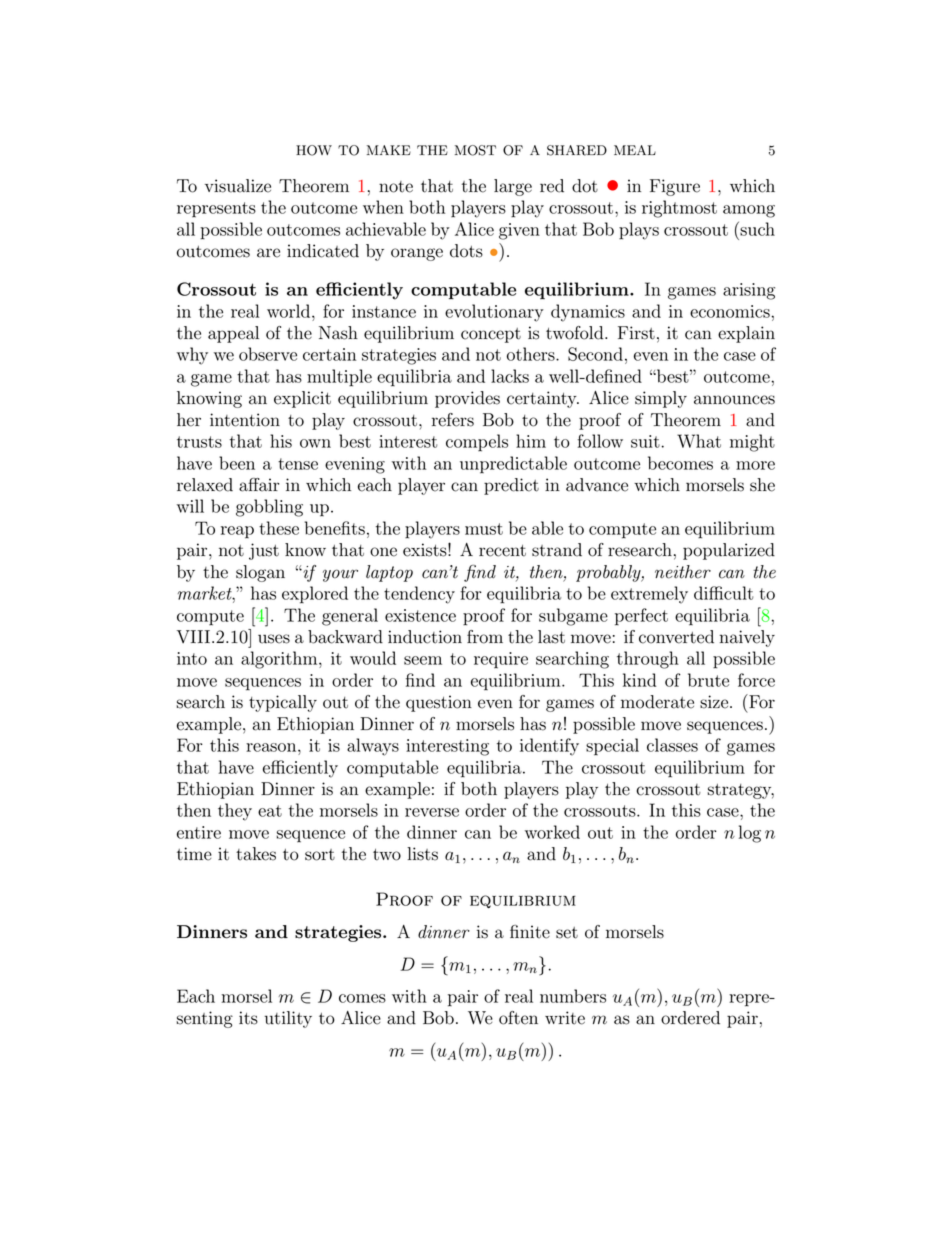 The height and width of the screenshot is (1233, 952). What do you see at coordinates (432, 812) in the screenshot?
I see `reverse` at bounding box center [432, 812].
